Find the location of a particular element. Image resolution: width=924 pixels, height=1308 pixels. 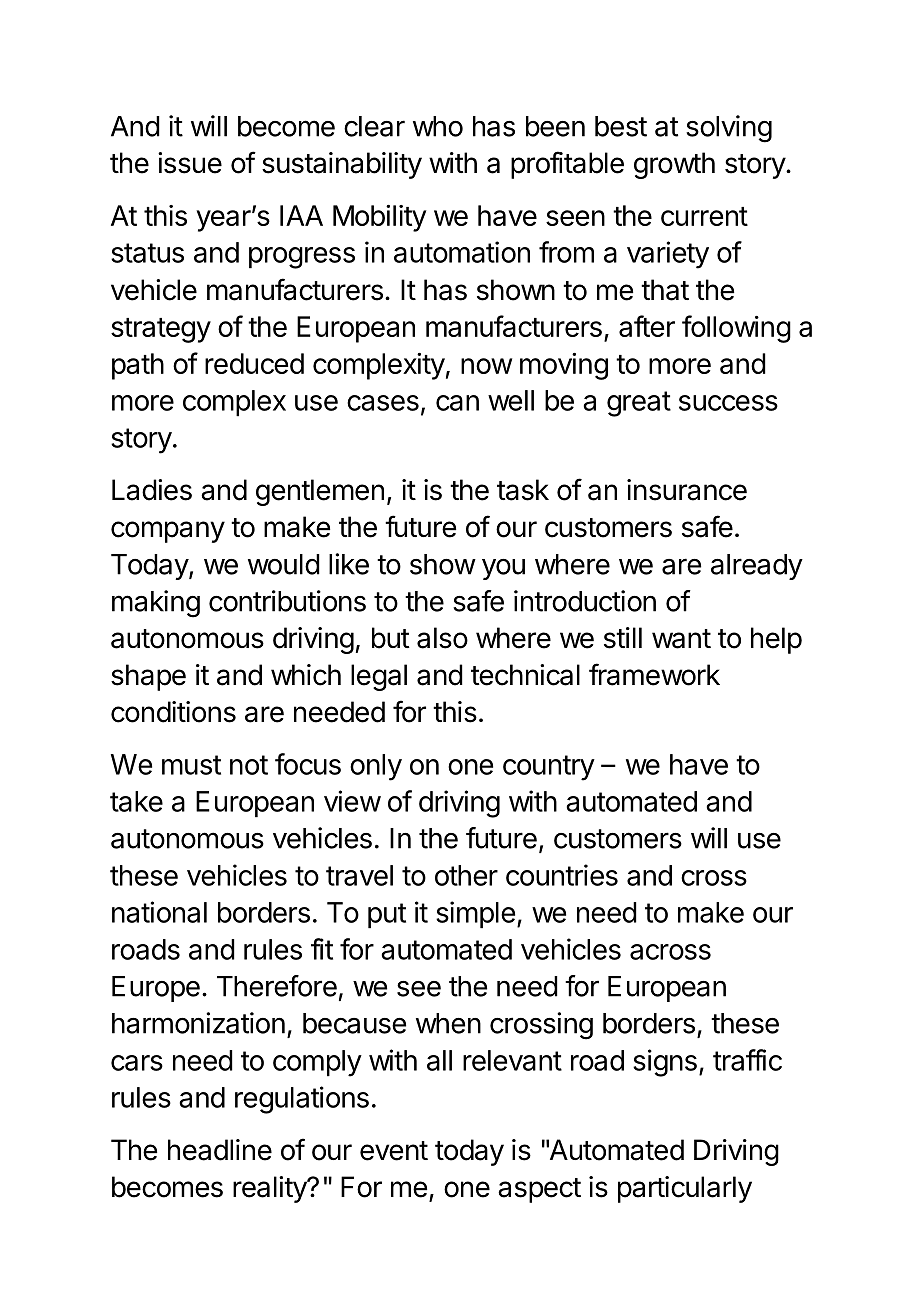

must is located at coordinates (191, 765).
